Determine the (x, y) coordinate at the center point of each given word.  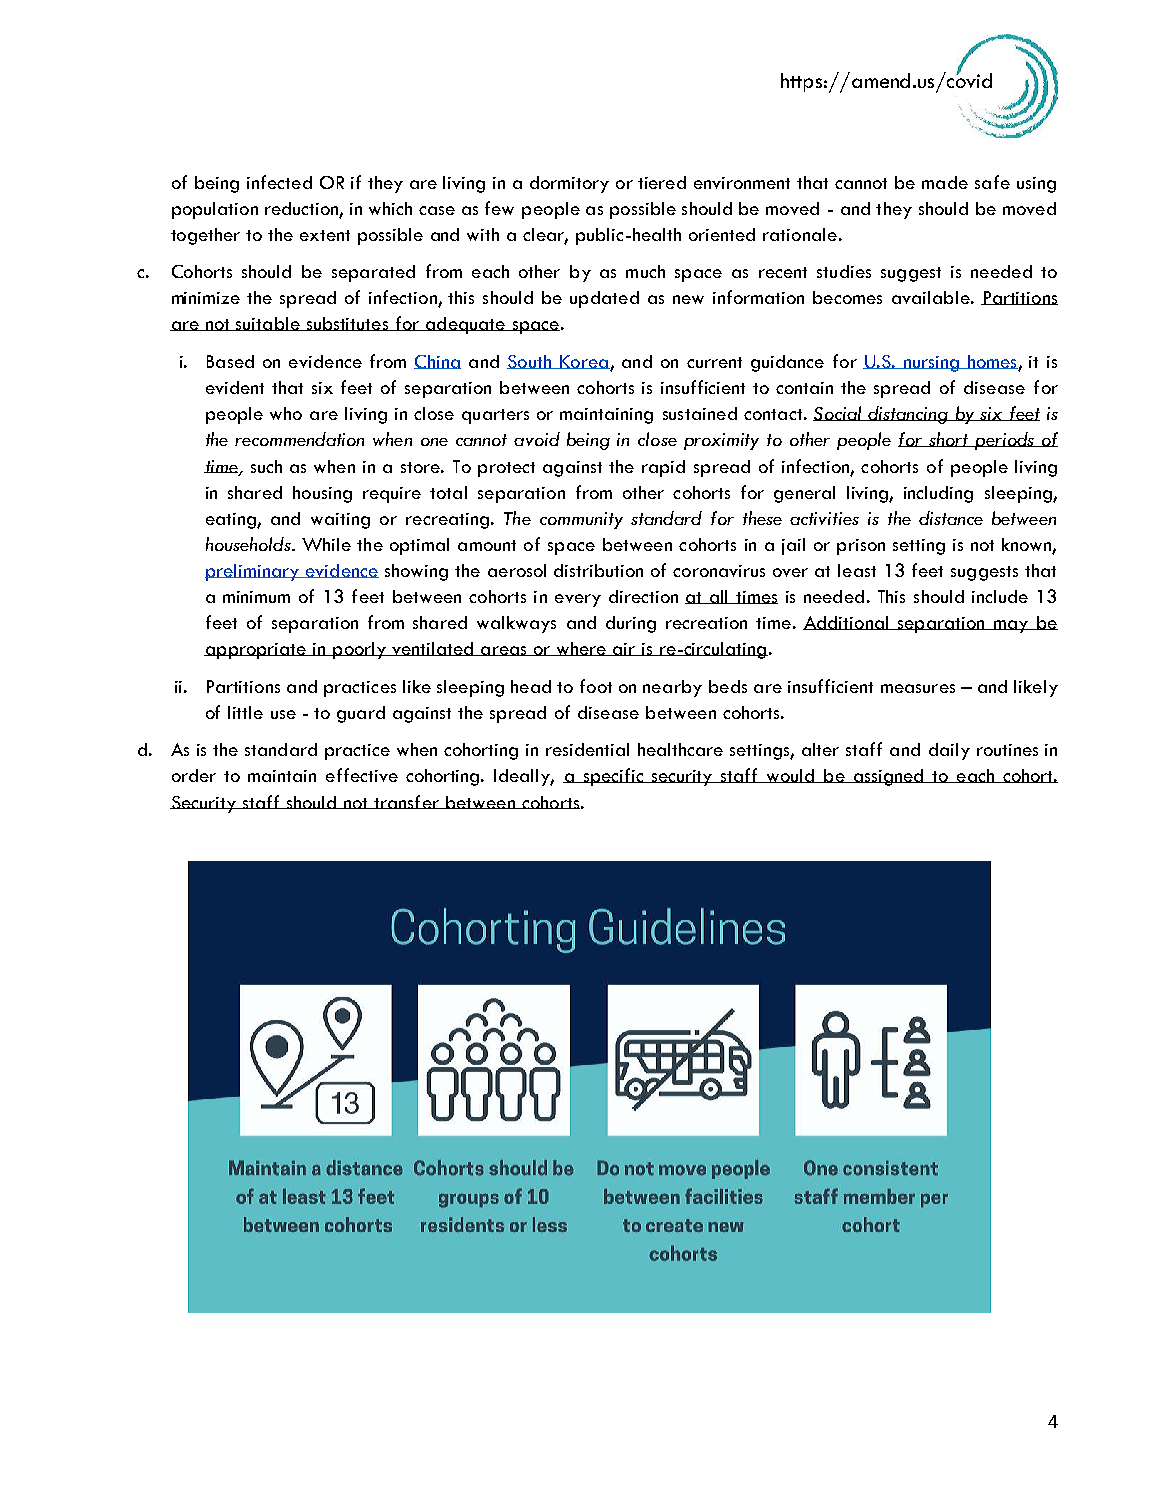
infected (279, 182)
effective (362, 775)
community (581, 520)
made (945, 182)
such (266, 466)
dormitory (569, 184)
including (938, 494)
